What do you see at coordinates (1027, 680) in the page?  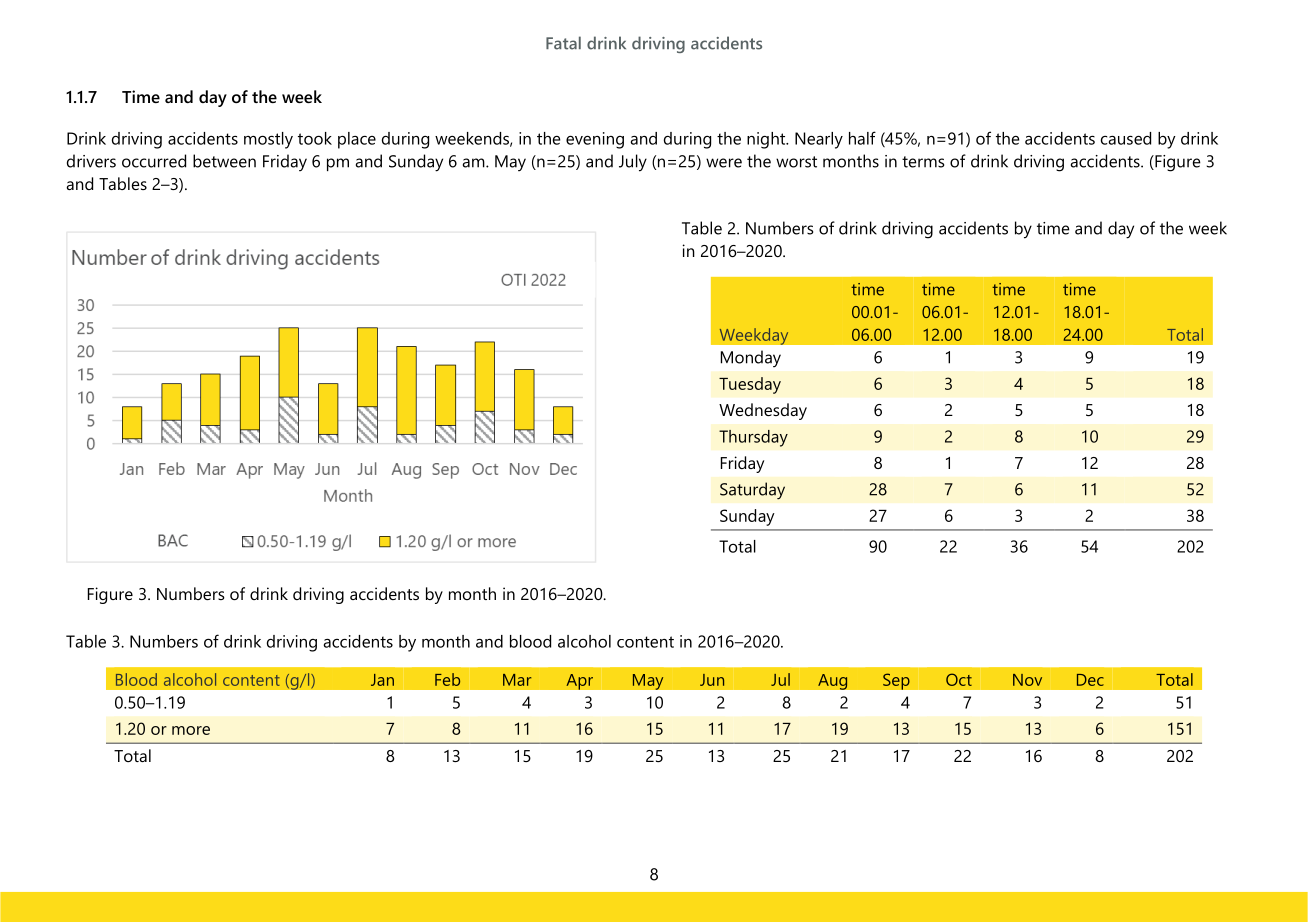 I see `Nov` at bounding box center [1027, 680].
